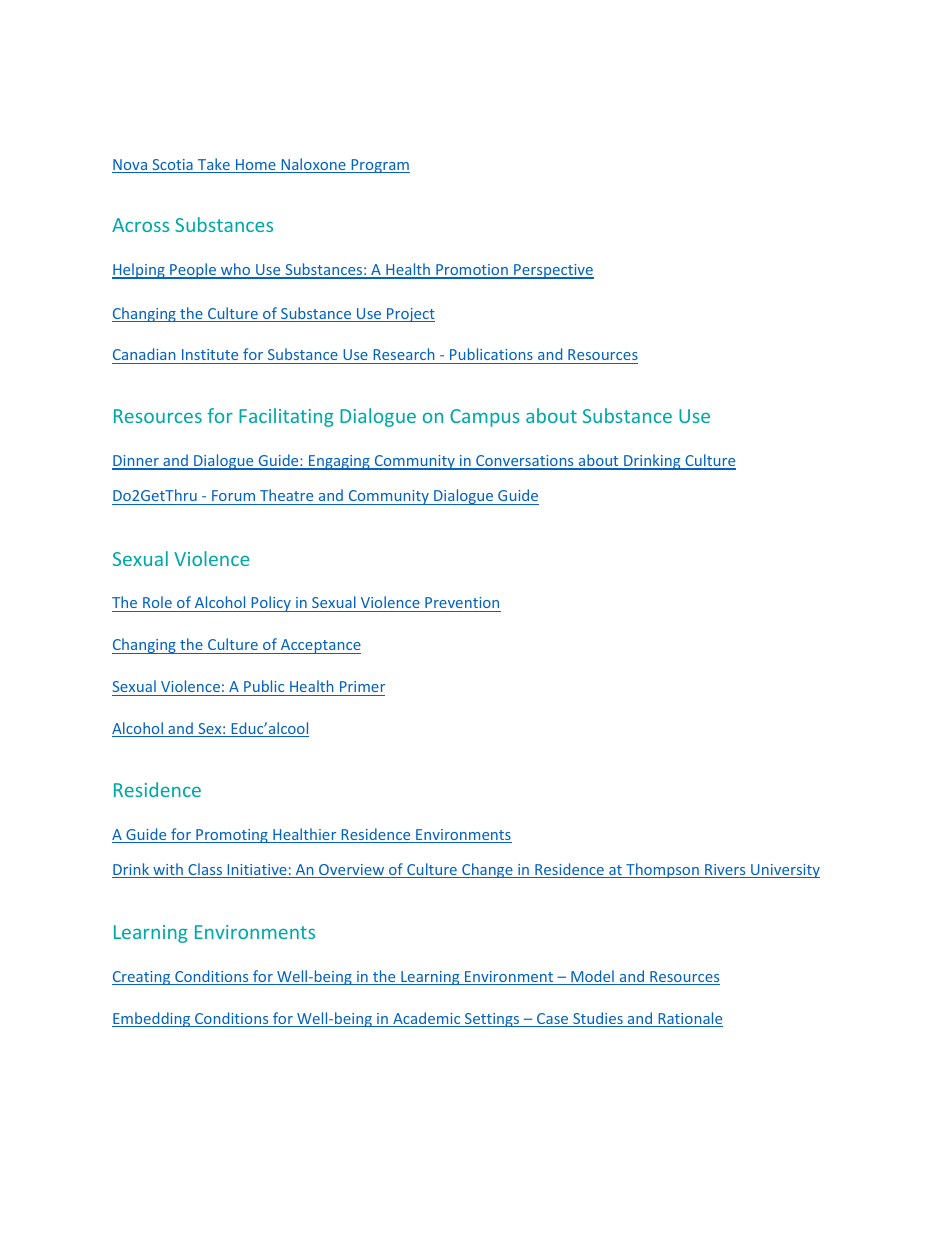 The image size is (952, 1233). What do you see at coordinates (233, 495) in the image?
I see `Forum` at bounding box center [233, 495].
